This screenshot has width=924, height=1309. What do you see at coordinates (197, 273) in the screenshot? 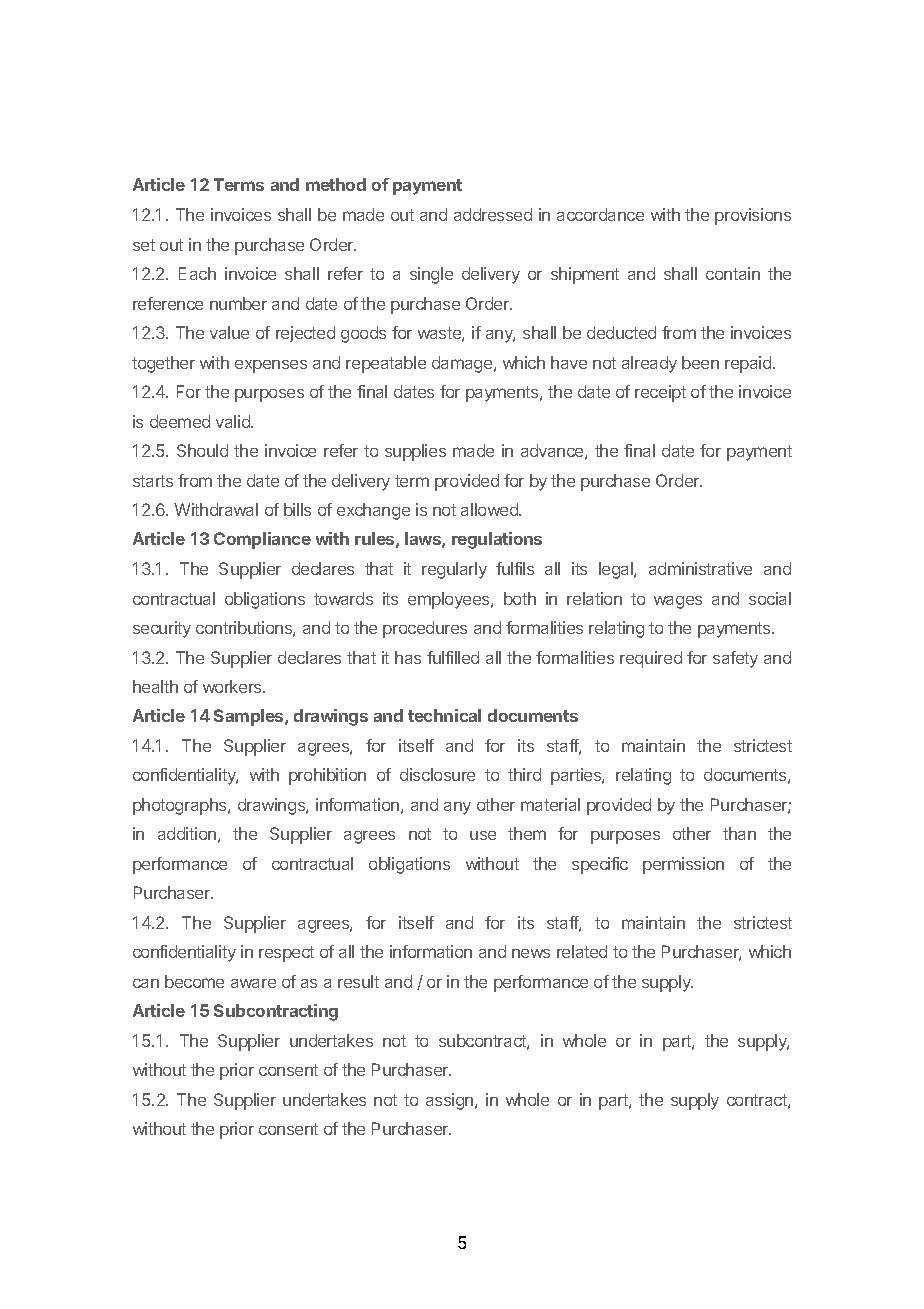
I see `Each` at bounding box center [197, 273].
